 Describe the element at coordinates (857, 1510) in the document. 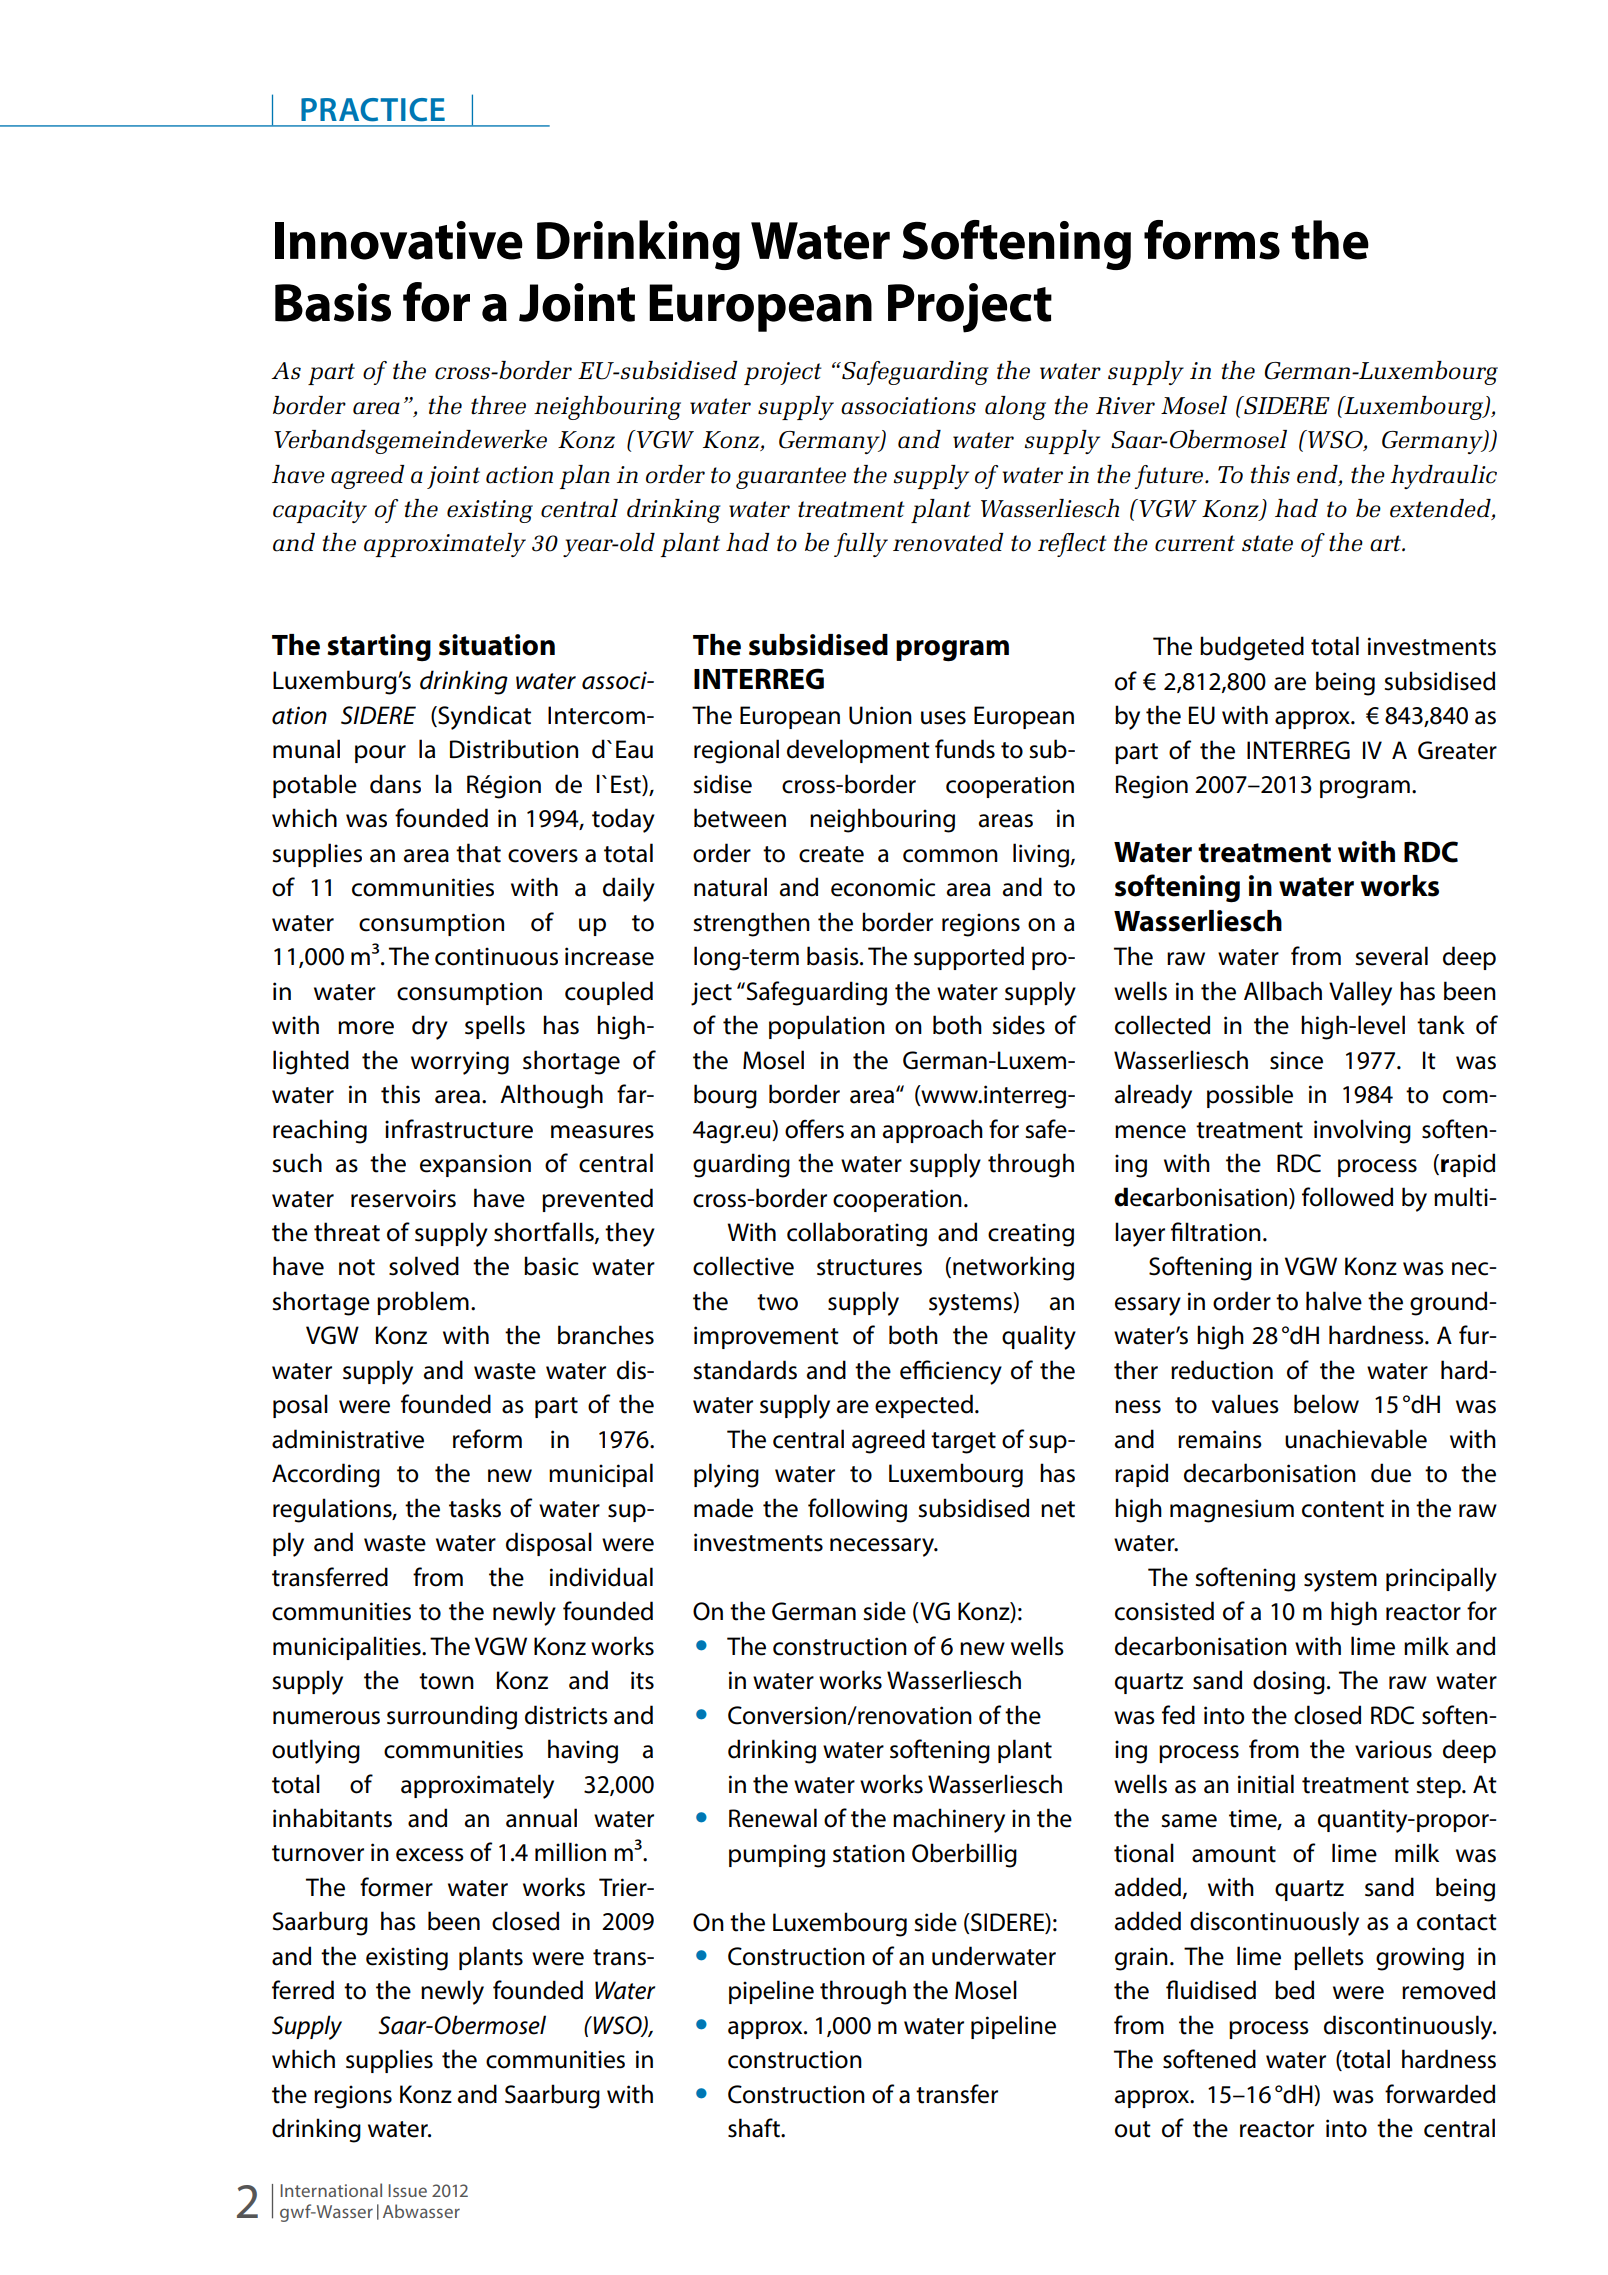

I see `following` at that location.
